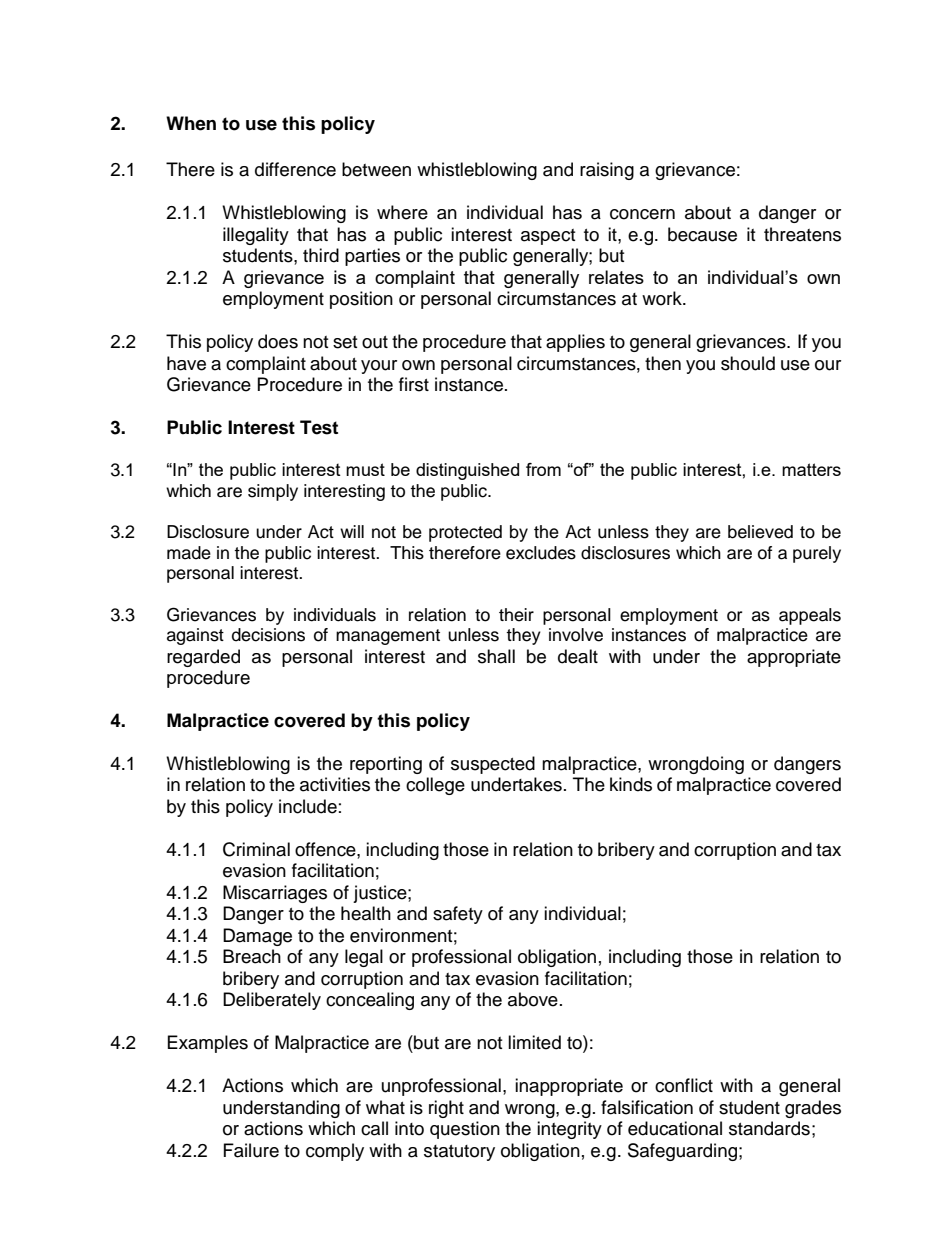  Describe the element at coordinates (251, 1150) in the screenshot. I see `Failure` at that location.
